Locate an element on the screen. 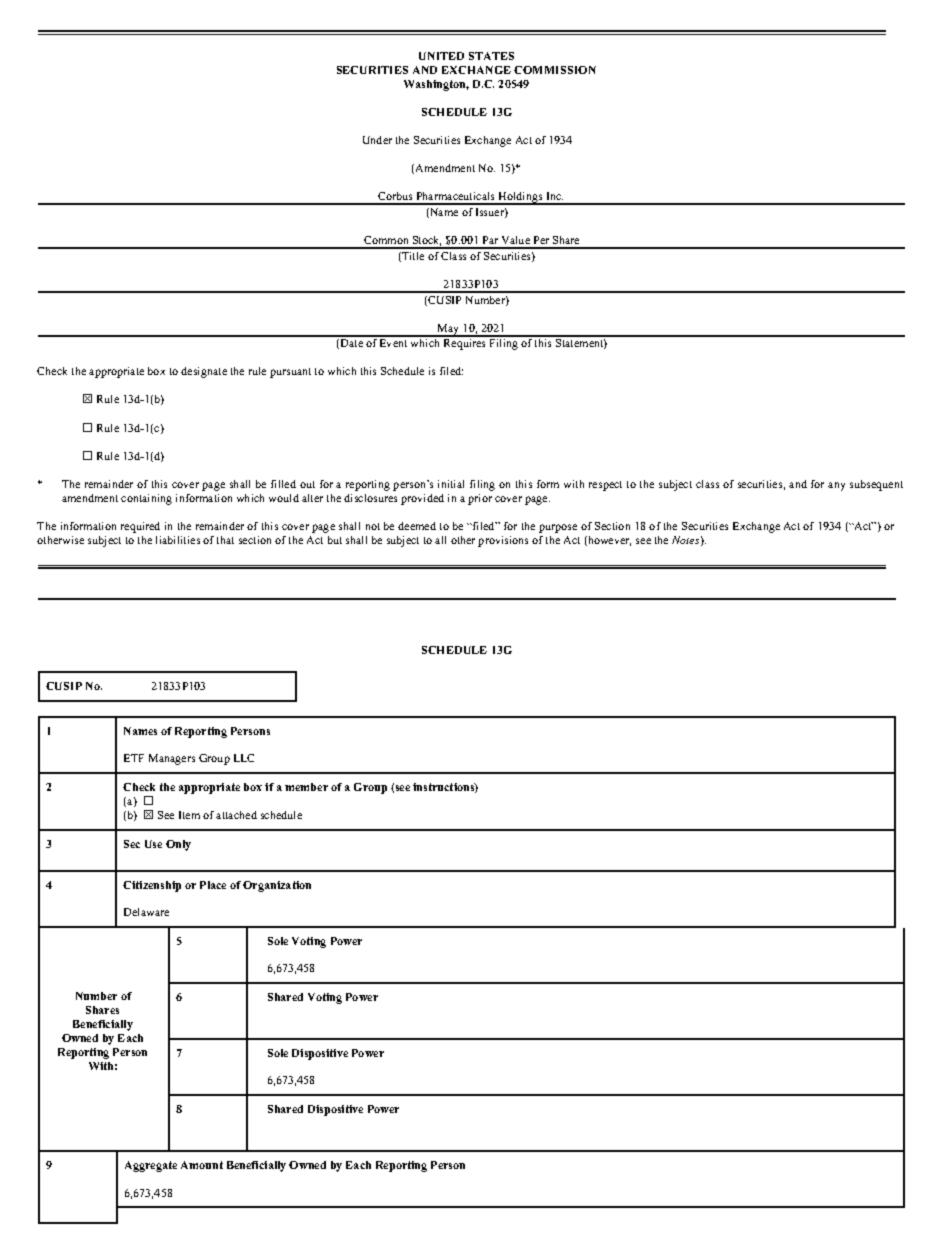  Under is located at coordinates (377, 140).
